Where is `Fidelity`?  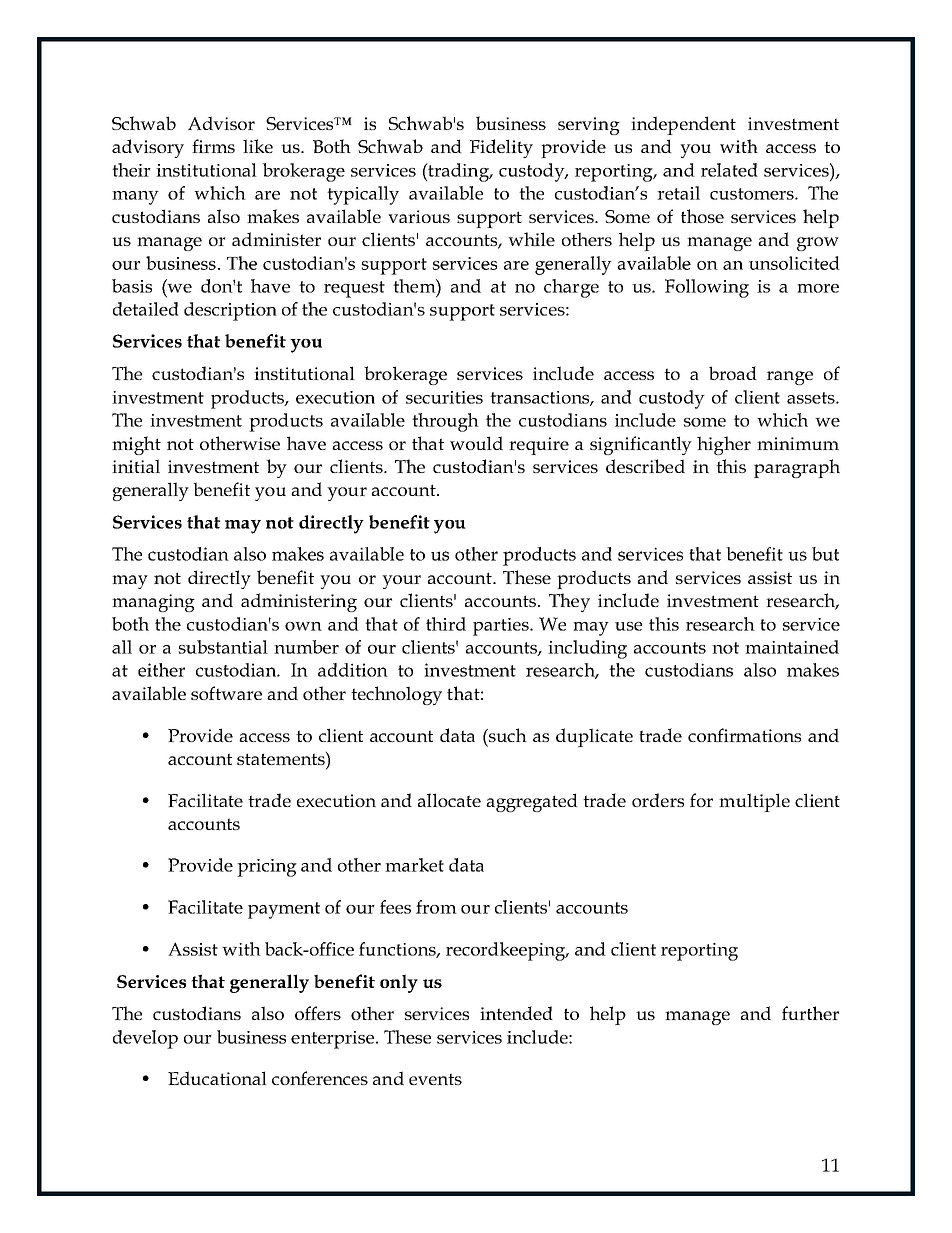 Fidelity is located at coordinates (501, 148).
